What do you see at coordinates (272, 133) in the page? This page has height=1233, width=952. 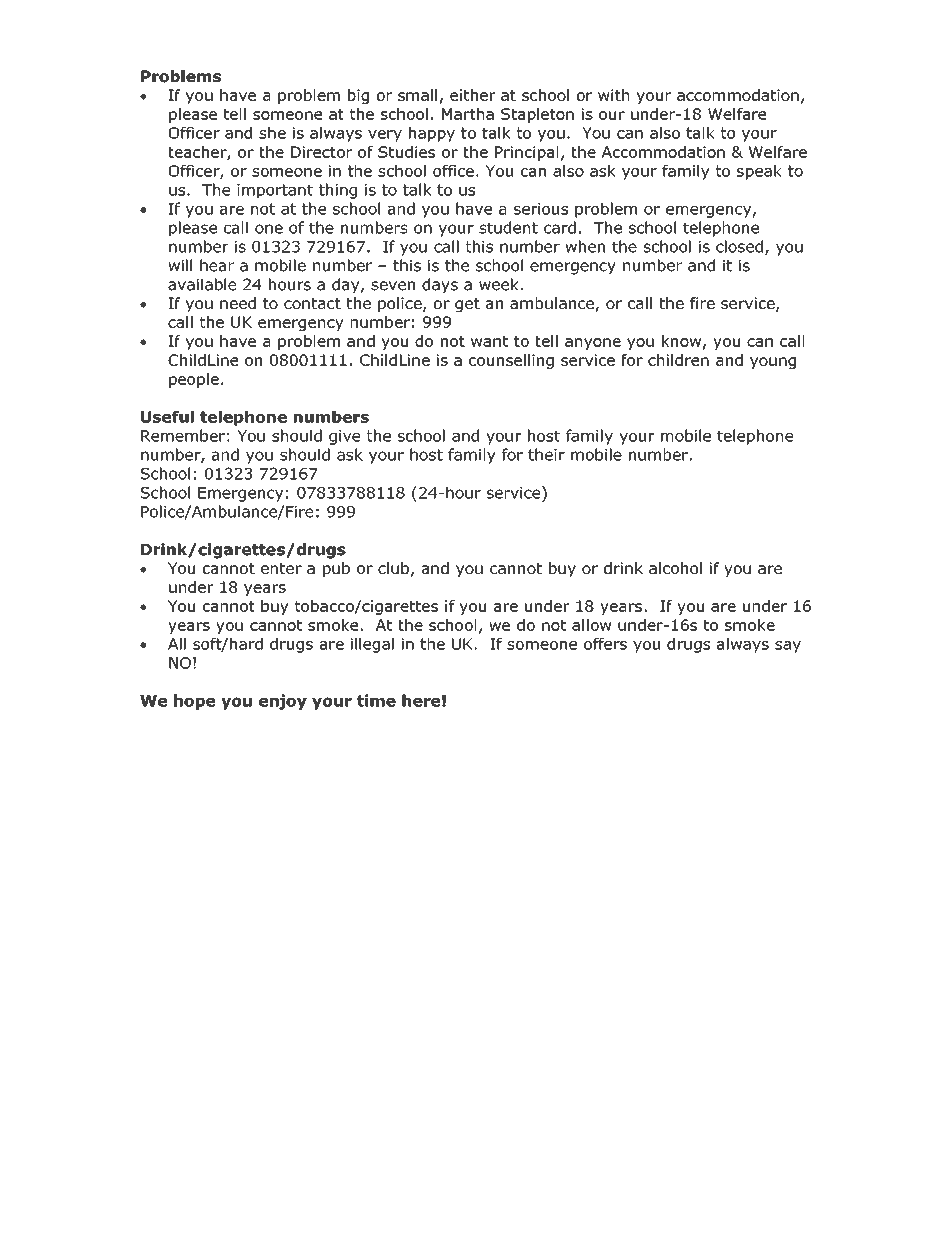 I see `she` at bounding box center [272, 133].
